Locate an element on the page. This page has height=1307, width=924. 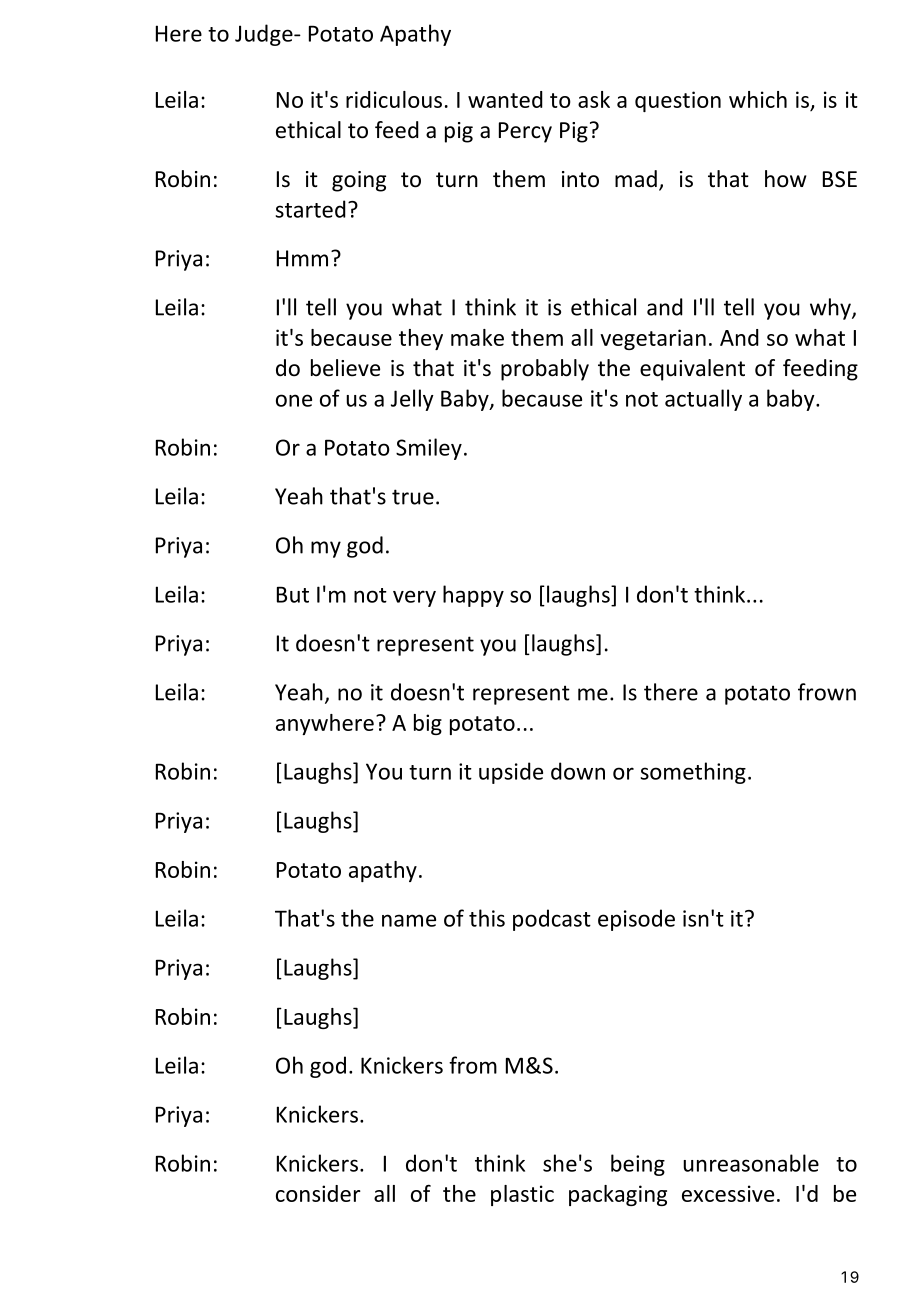
why is located at coordinates (831, 309).
